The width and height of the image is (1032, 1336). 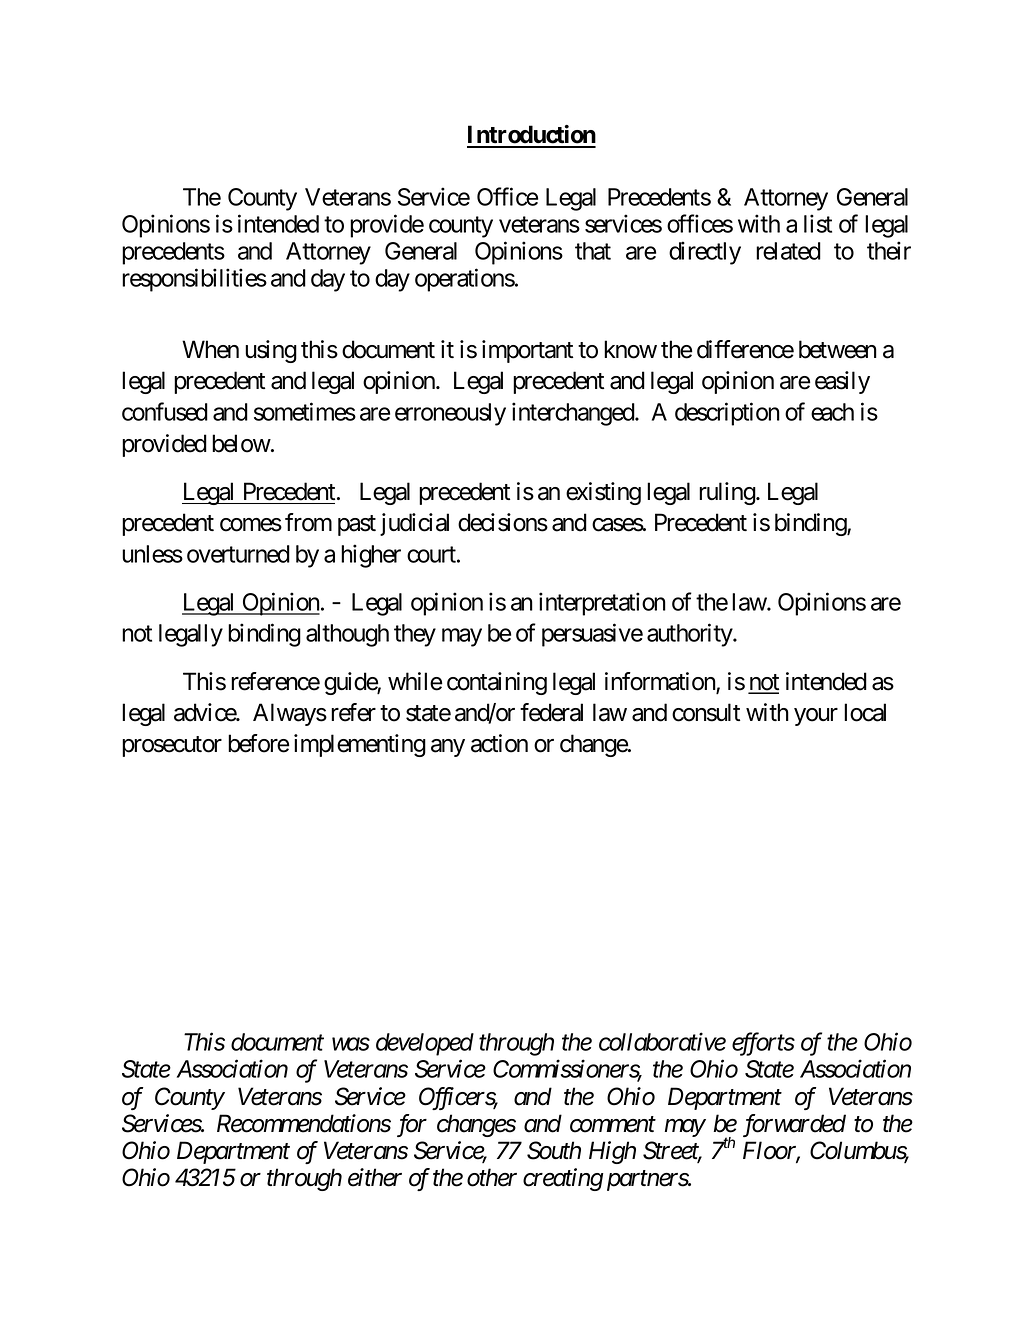 I want to click on When, so click(x=210, y=349).
